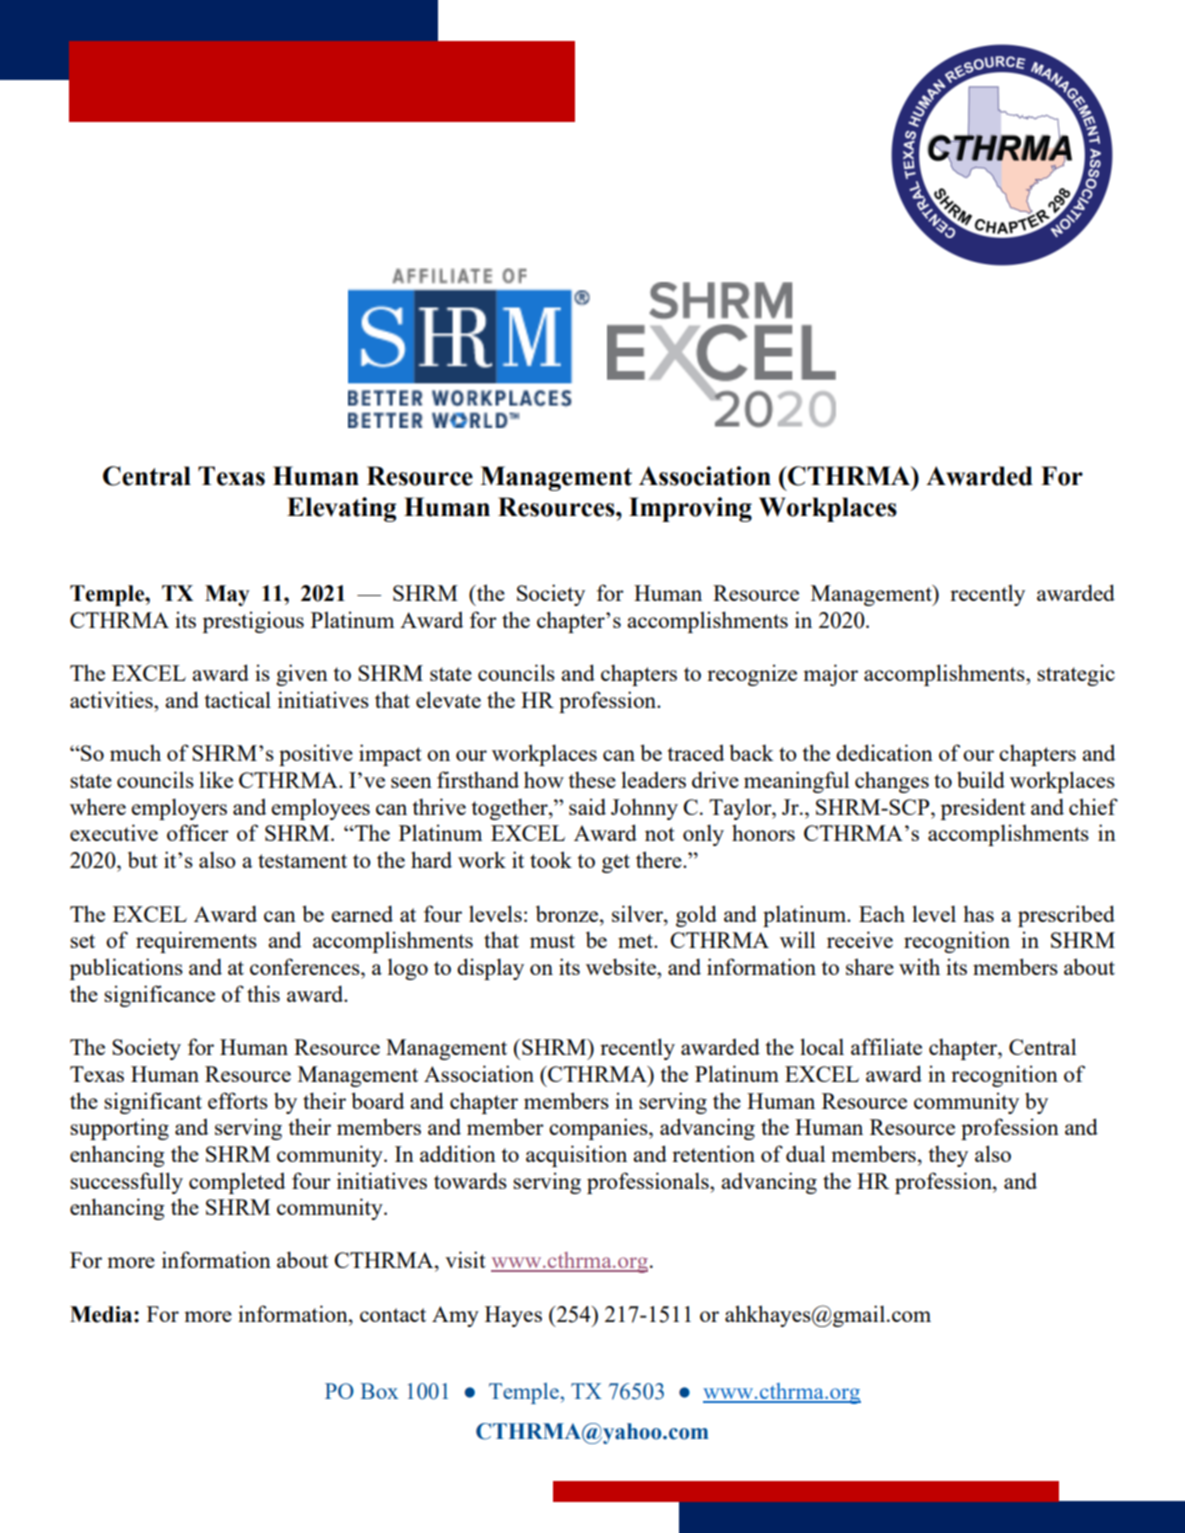 Image resolution: width=1185 pixels, height=1533 pixels. I want to click on May, so click(227, 595).
